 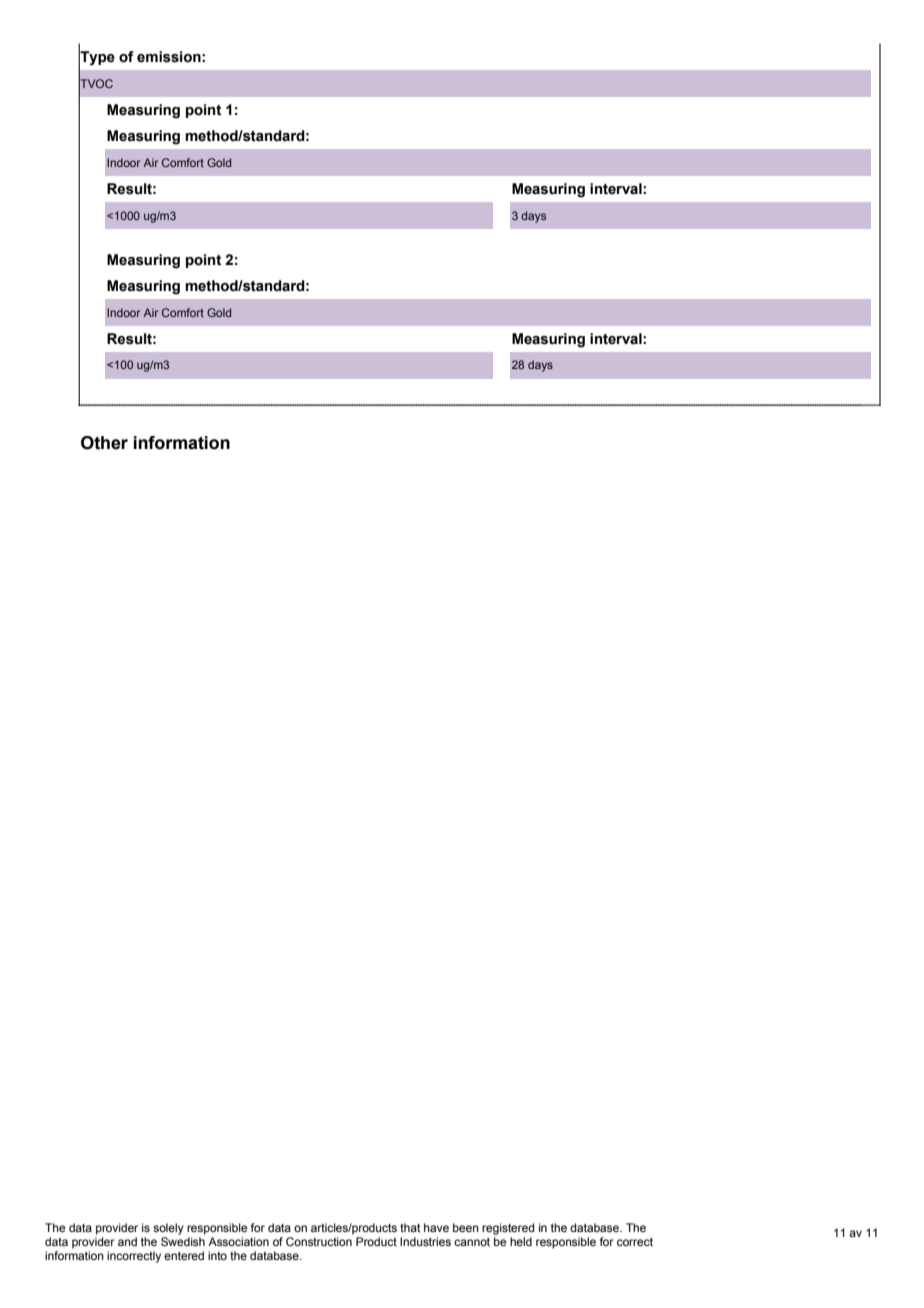 What do you see at coordinates (319, 1241) in the image?
I see `Construction` at bounding box center [319, 1241].
